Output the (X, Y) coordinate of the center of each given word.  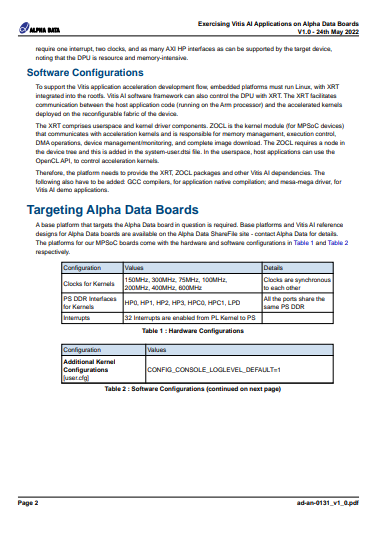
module (274, 125)
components (190, 126)
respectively (53, 253)
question (193, 225)
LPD (234, 302)
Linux (303, 87)
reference (330, 224)
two (101, 49)
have (82, 182)
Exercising (214, 24)
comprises (76, 126)
